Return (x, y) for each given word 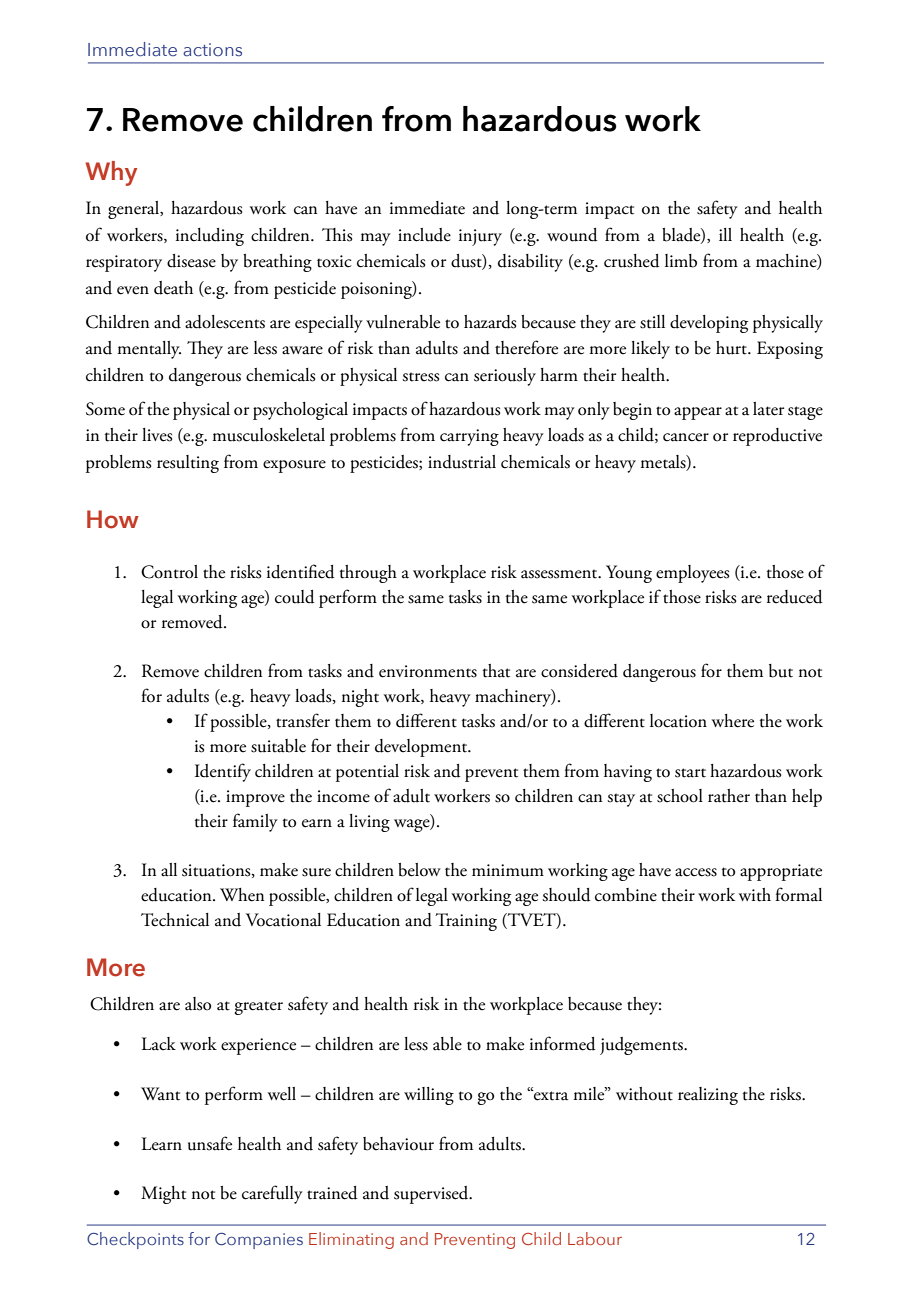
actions (212, 50)
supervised (432, 1195)
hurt (732, 348)
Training (466, 922)
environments (428, 671)
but (781, 671)
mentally (149, 350)
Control (169, 572)
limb (681, 261)
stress (420, 377)
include (424, 235)
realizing (708, 1096)
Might (163, 1195)
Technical (175, 920)
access (696, 872)
